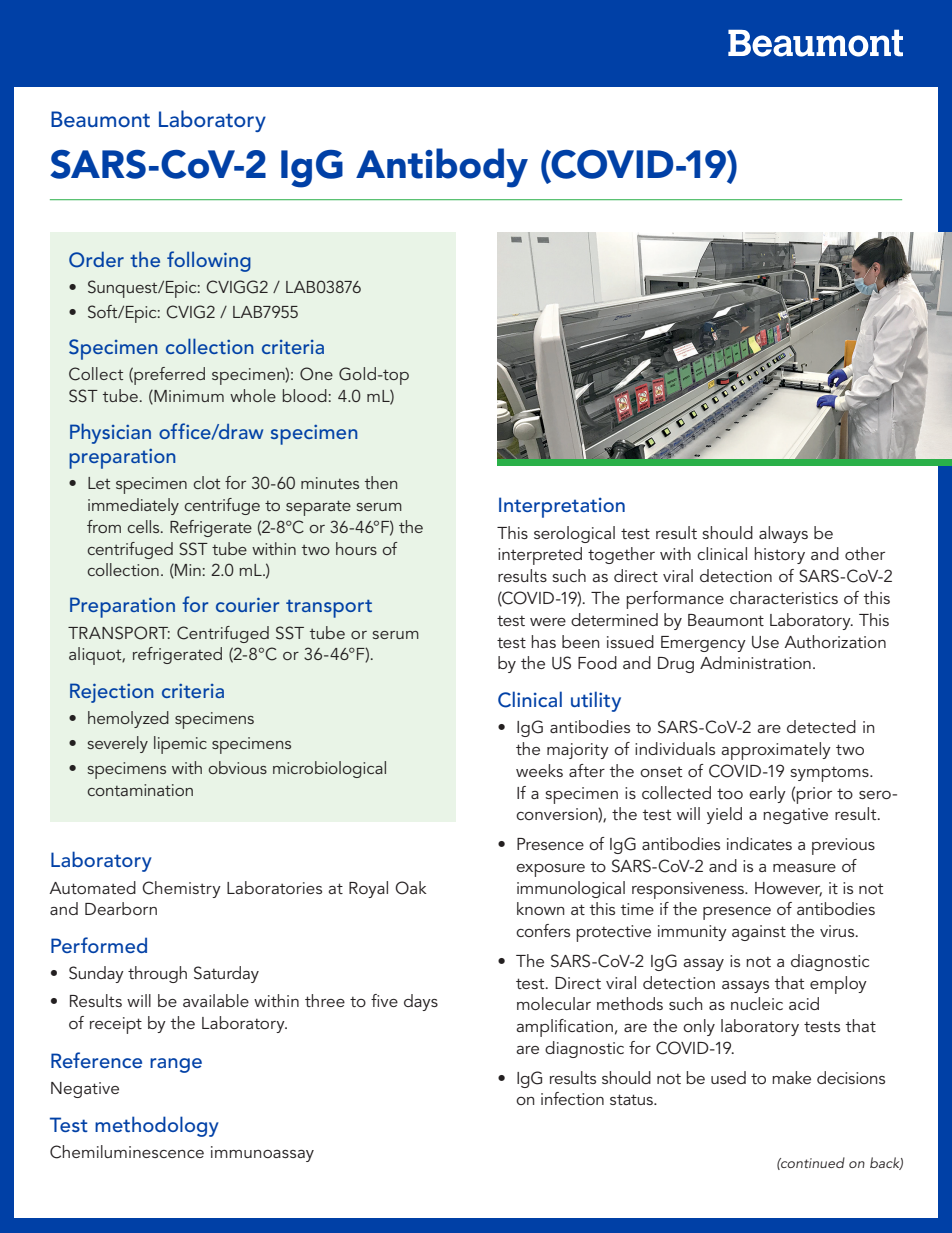  I want to click on clot, so click(206, 482).
